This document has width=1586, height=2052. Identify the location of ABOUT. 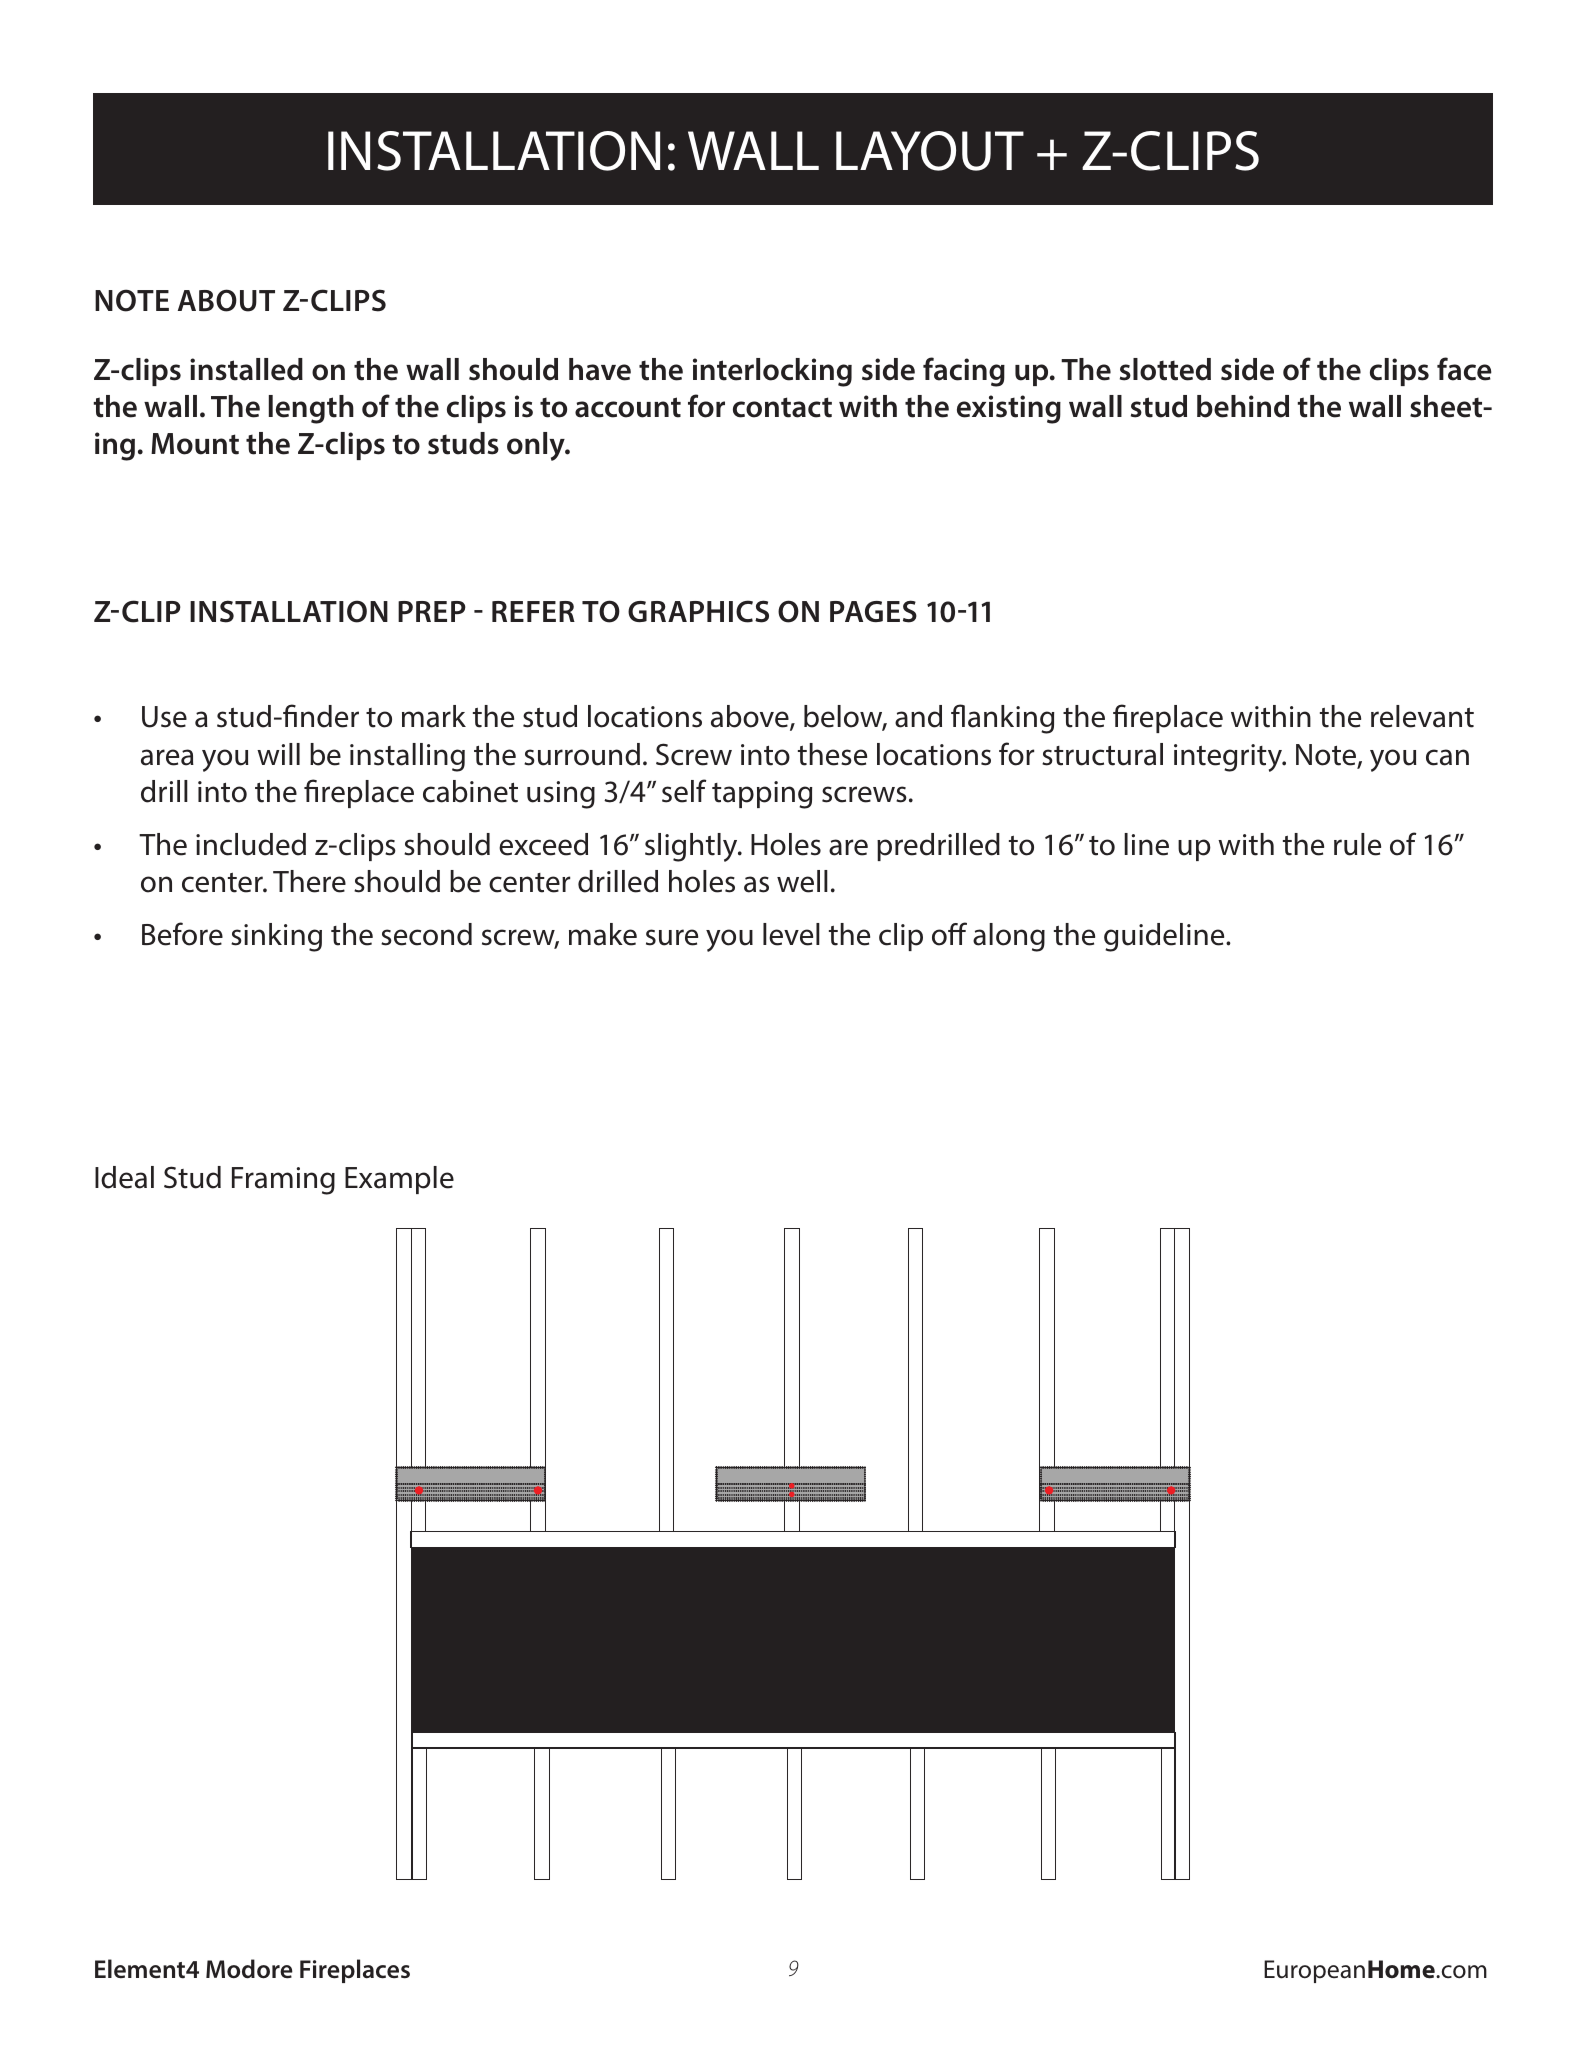
(226, 300).
